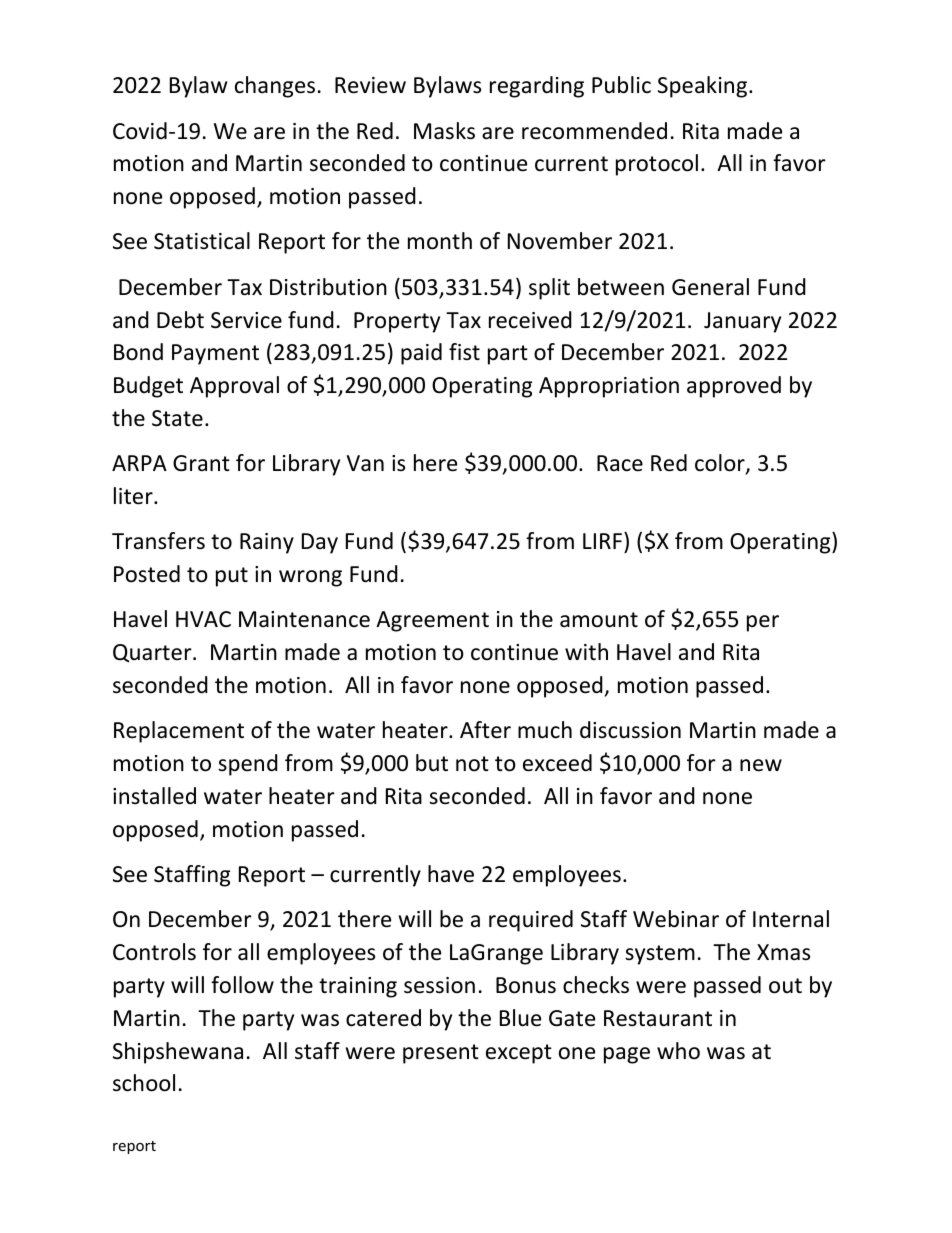 The image size is (952, 1233). I want to click on put, so click(232, 577).
